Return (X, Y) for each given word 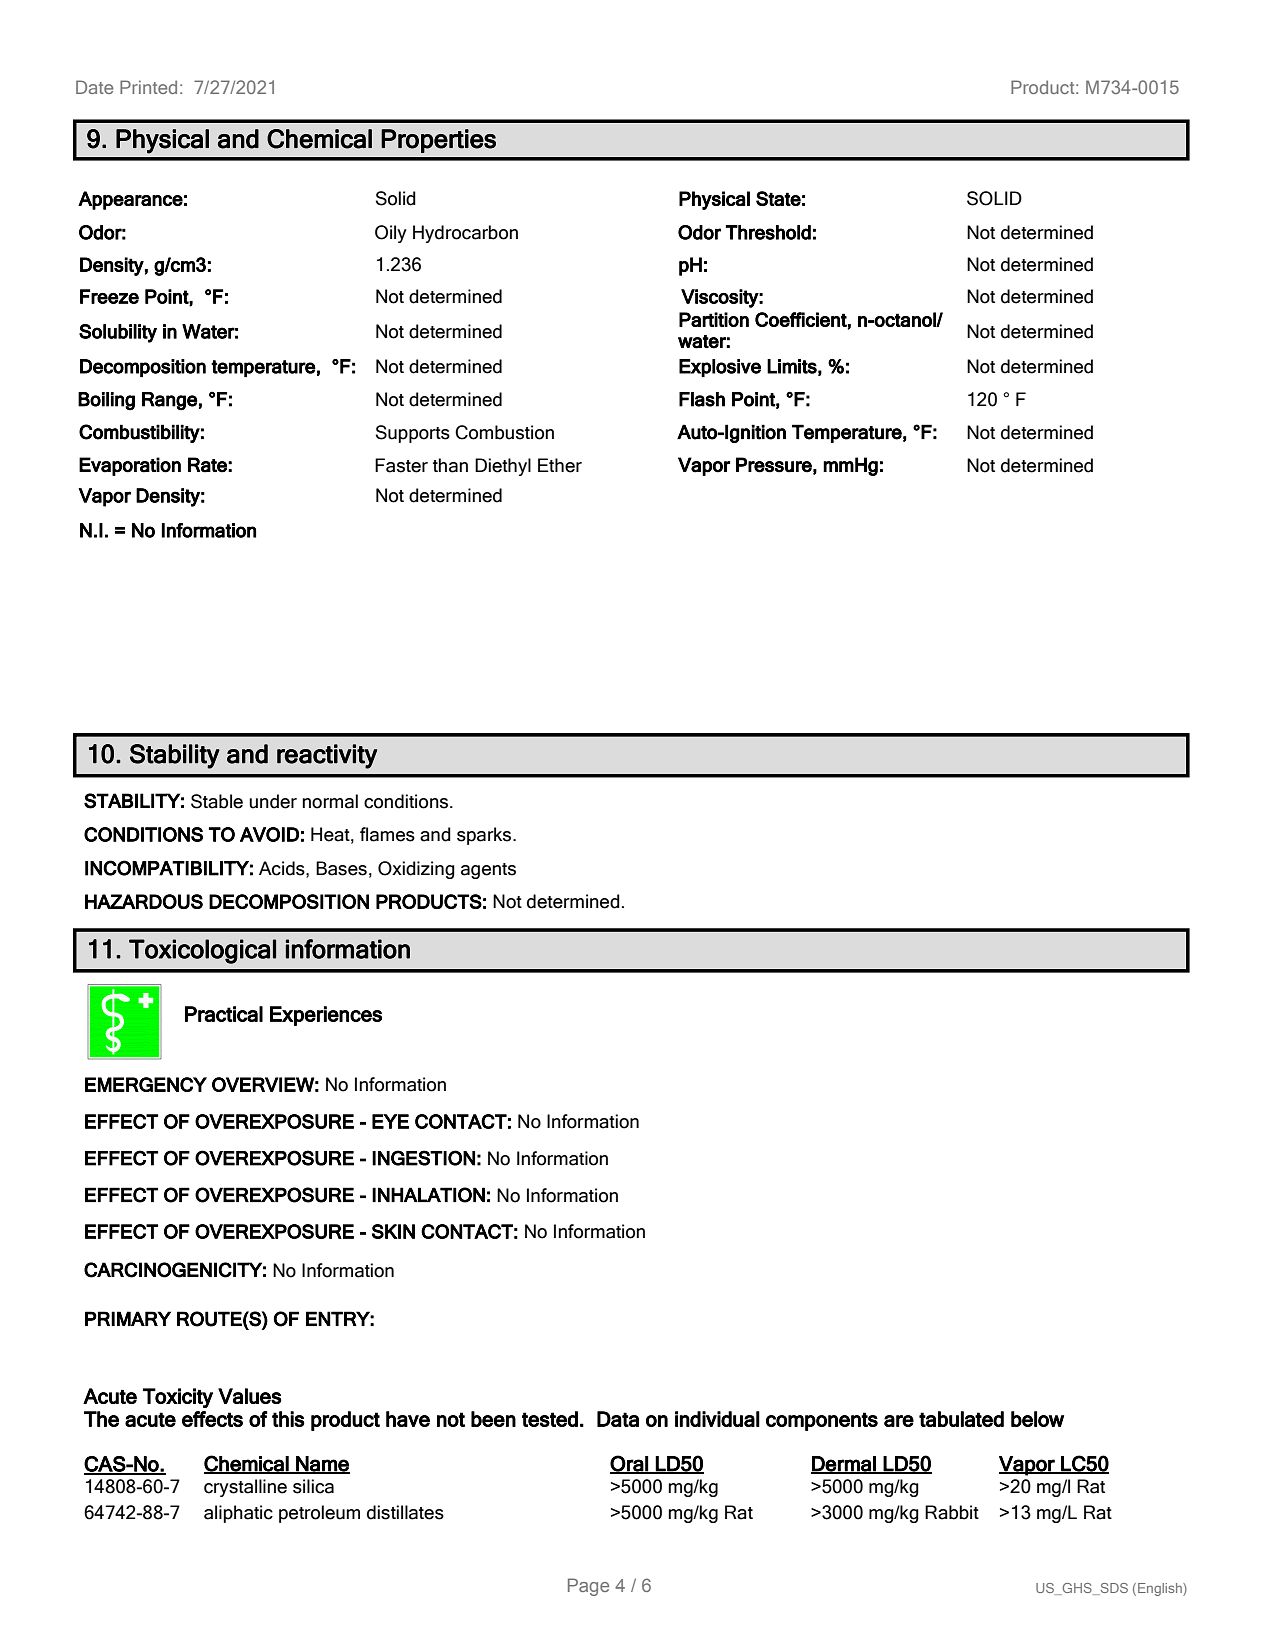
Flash (702, 399)
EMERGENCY (146, 1084)
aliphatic (238, 1514)
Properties (438, 141)
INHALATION (428, 1195)
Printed (148, 87)
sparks (485, 836)
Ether (560, 465)
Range (170, 401)
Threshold (768, 232)
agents (488, 871)
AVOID (269, 834)
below (1037, 1419)
